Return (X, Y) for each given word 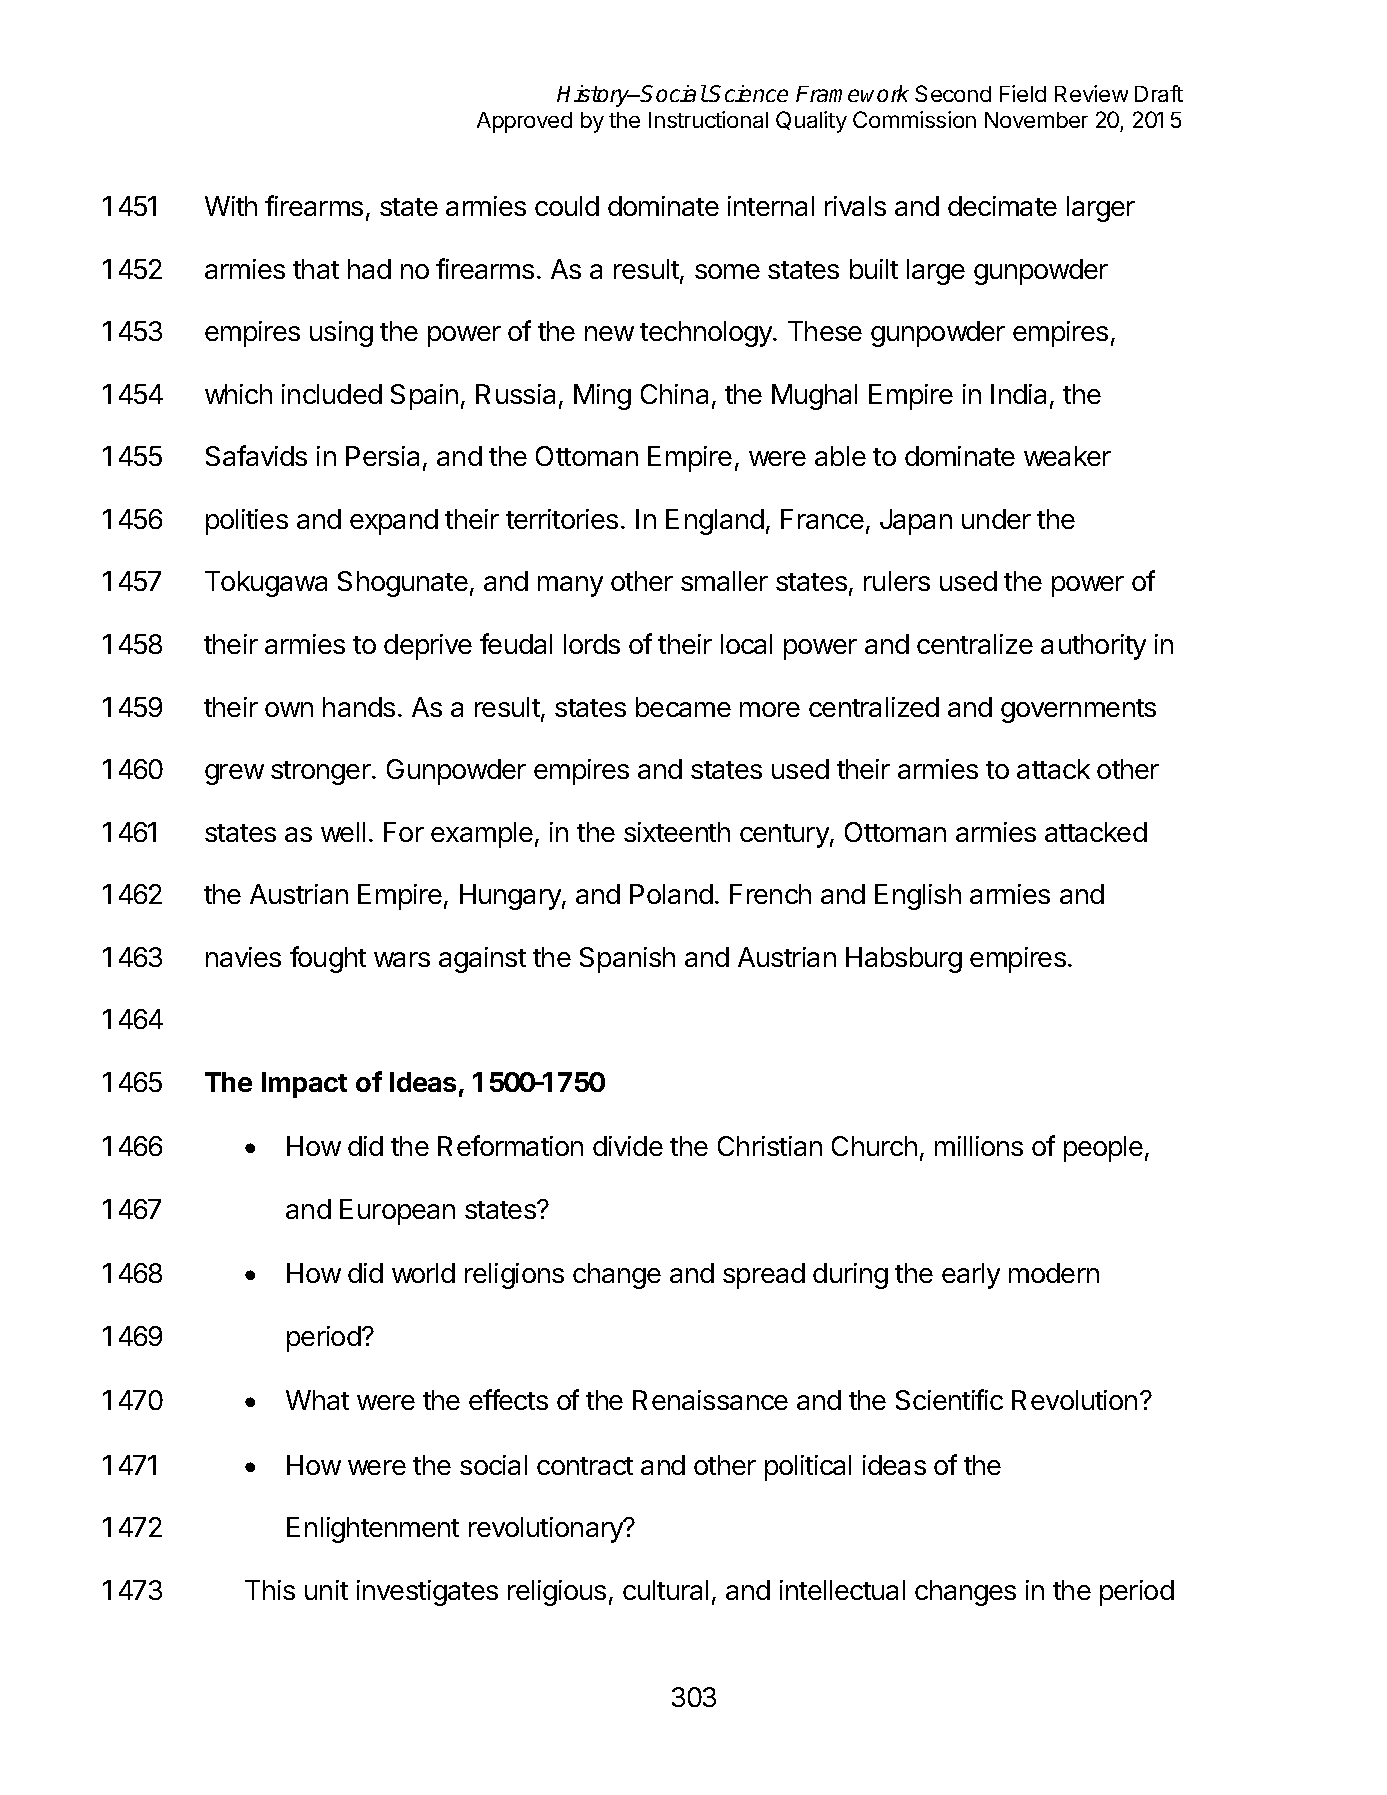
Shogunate (403, 584)
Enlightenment (373, 1530)
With (231, 206)
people (1103, 1149)
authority (1093, 647)
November (1036, 120)
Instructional (708, 119)
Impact (304, 1085)
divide (628, 1146)
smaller (724, 581)
